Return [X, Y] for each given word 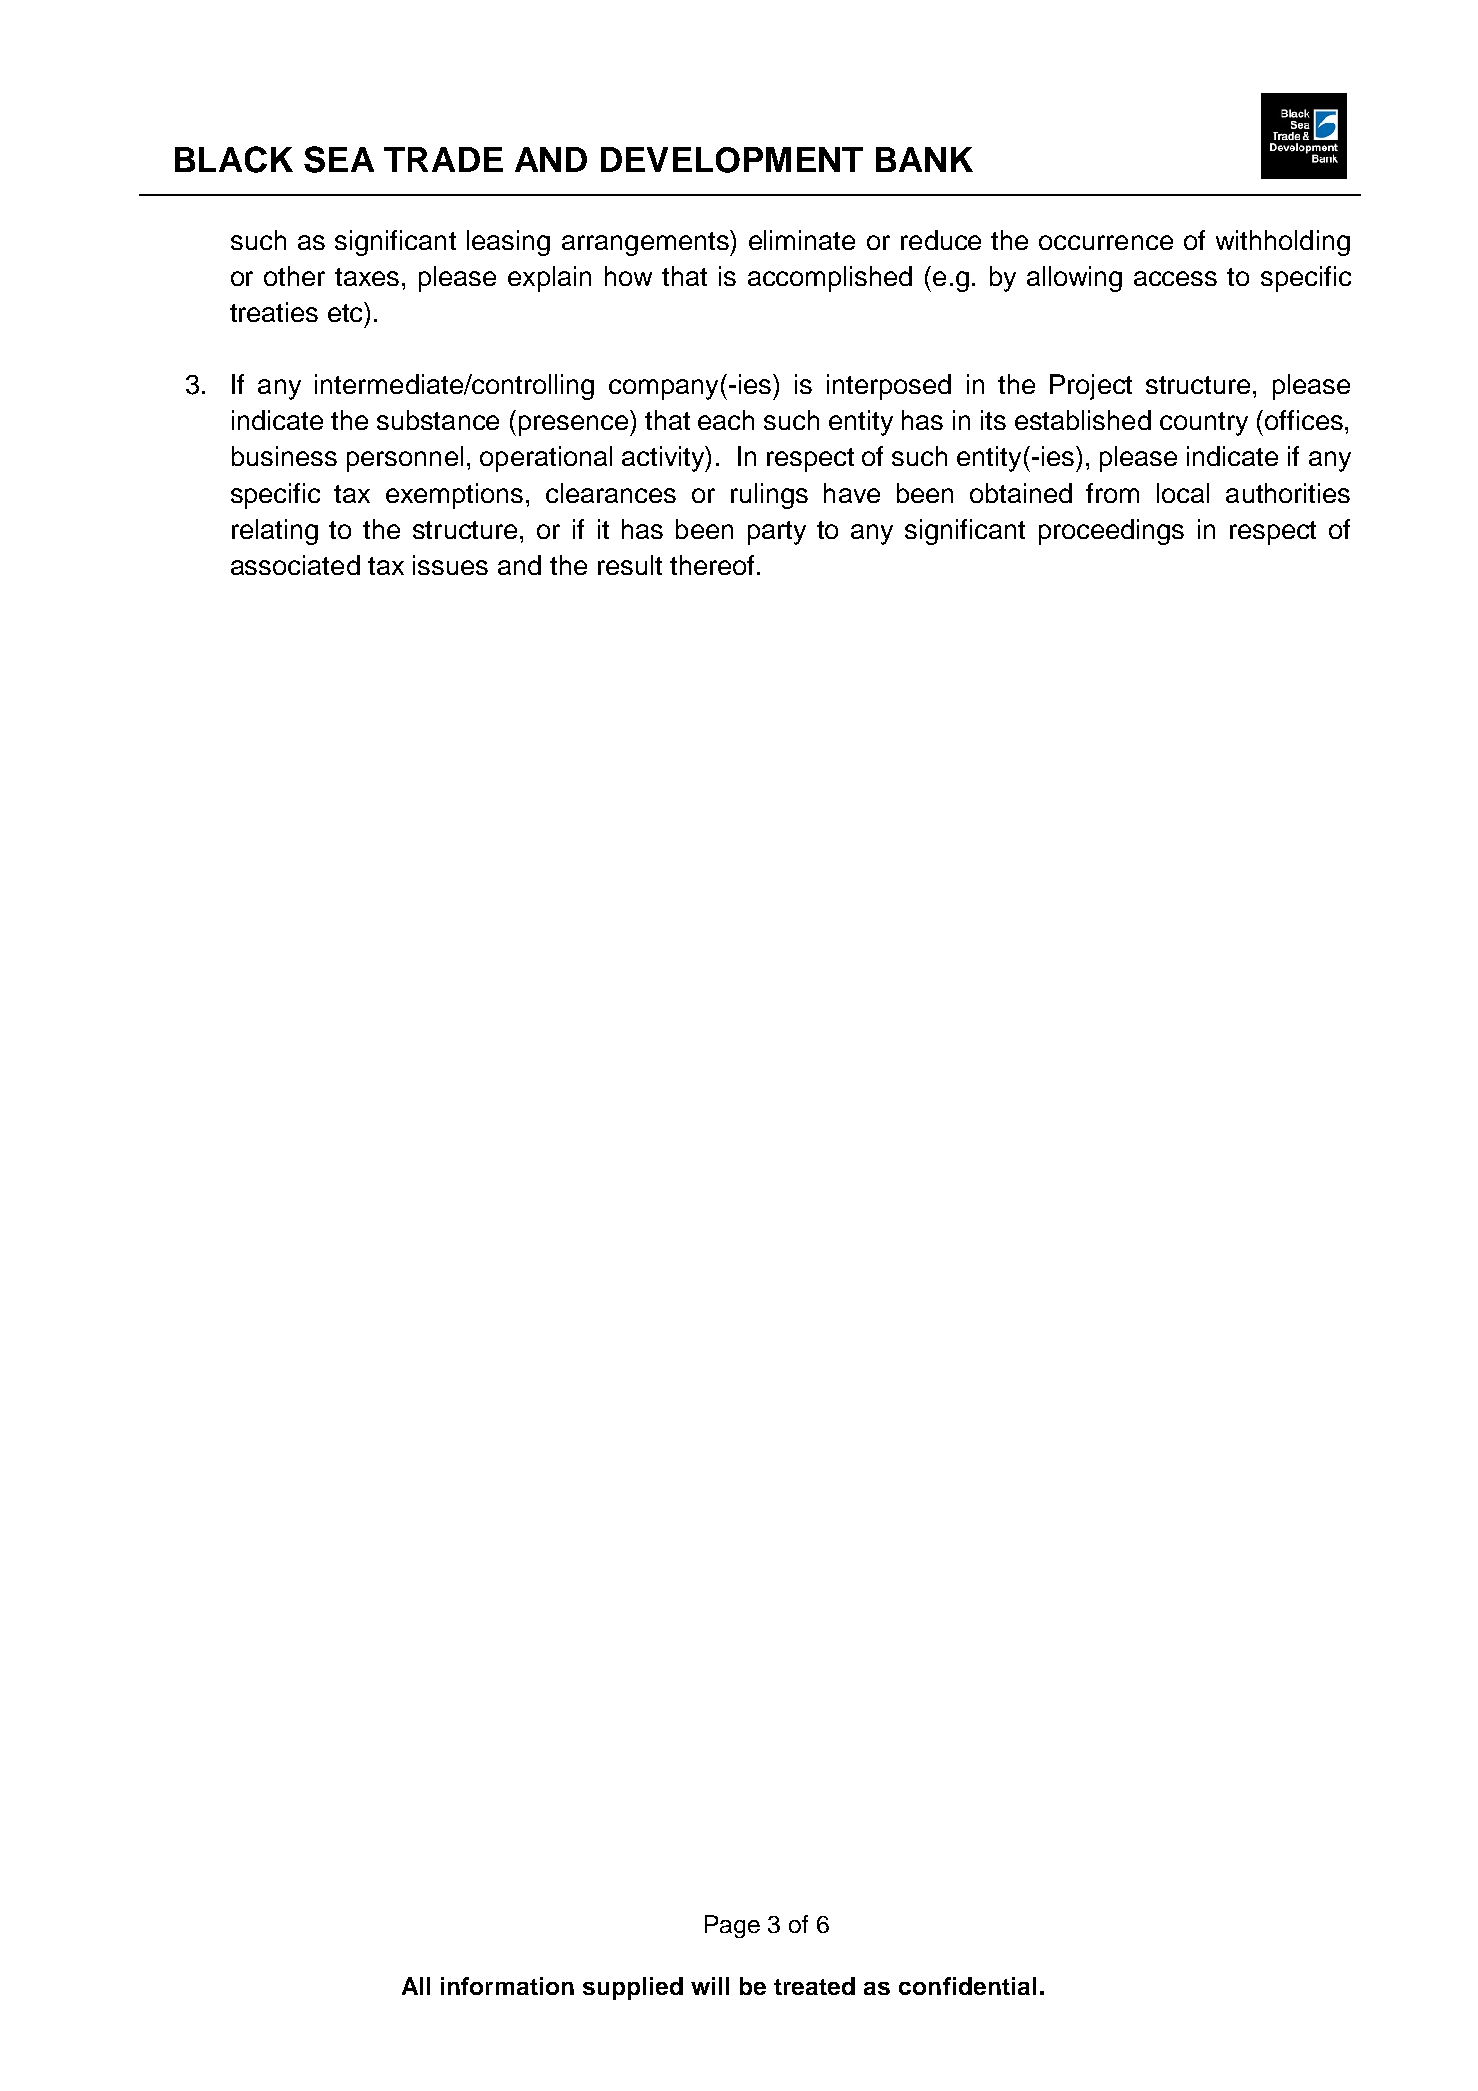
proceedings [1111, 532]
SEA [339, 159]
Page [732, 1926]
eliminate [802, 240]
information [507, 1986]
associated [295, 565]
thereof [712, 565]
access [1175, 278]
